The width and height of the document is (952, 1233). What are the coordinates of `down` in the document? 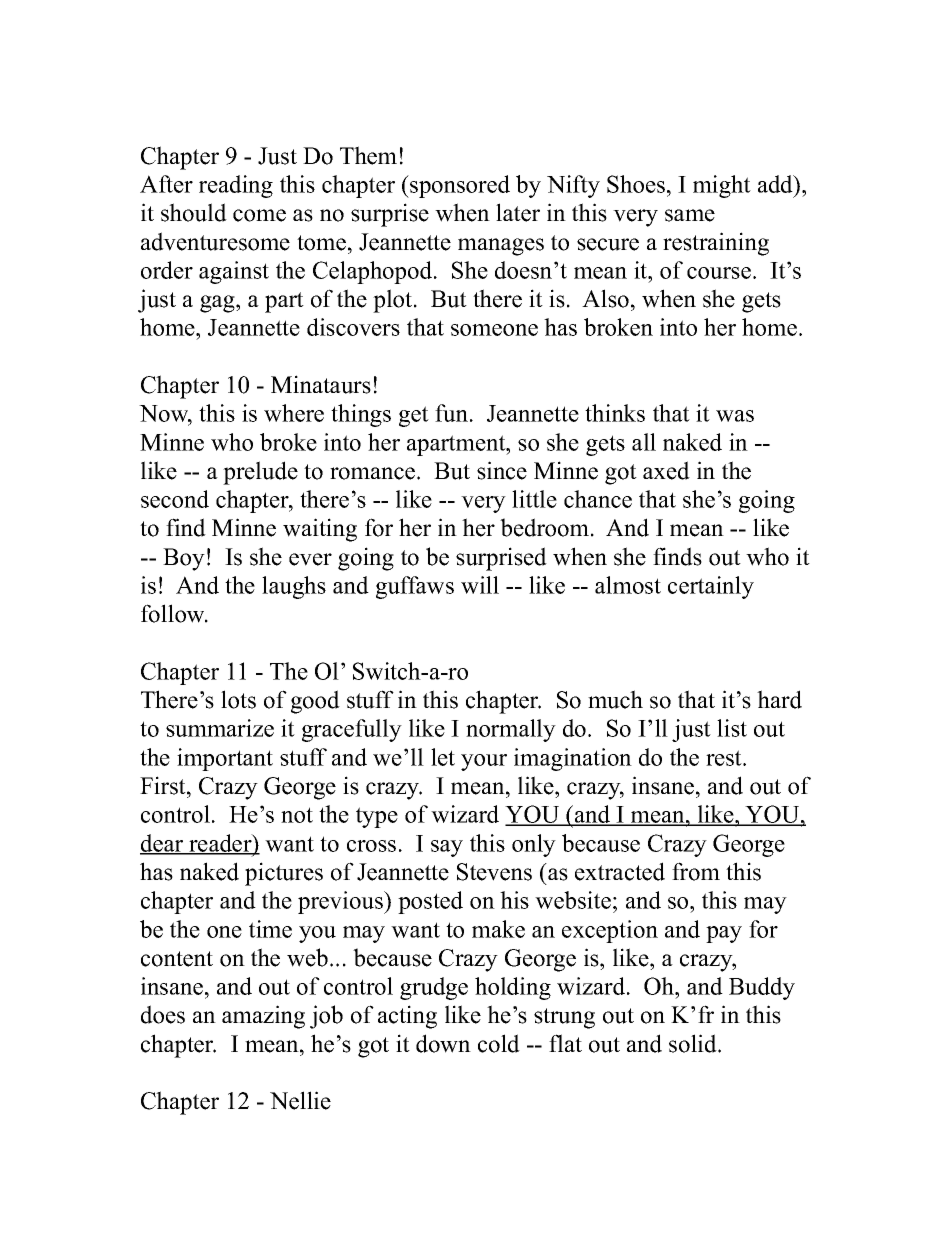 It's located at (443, 1043).
